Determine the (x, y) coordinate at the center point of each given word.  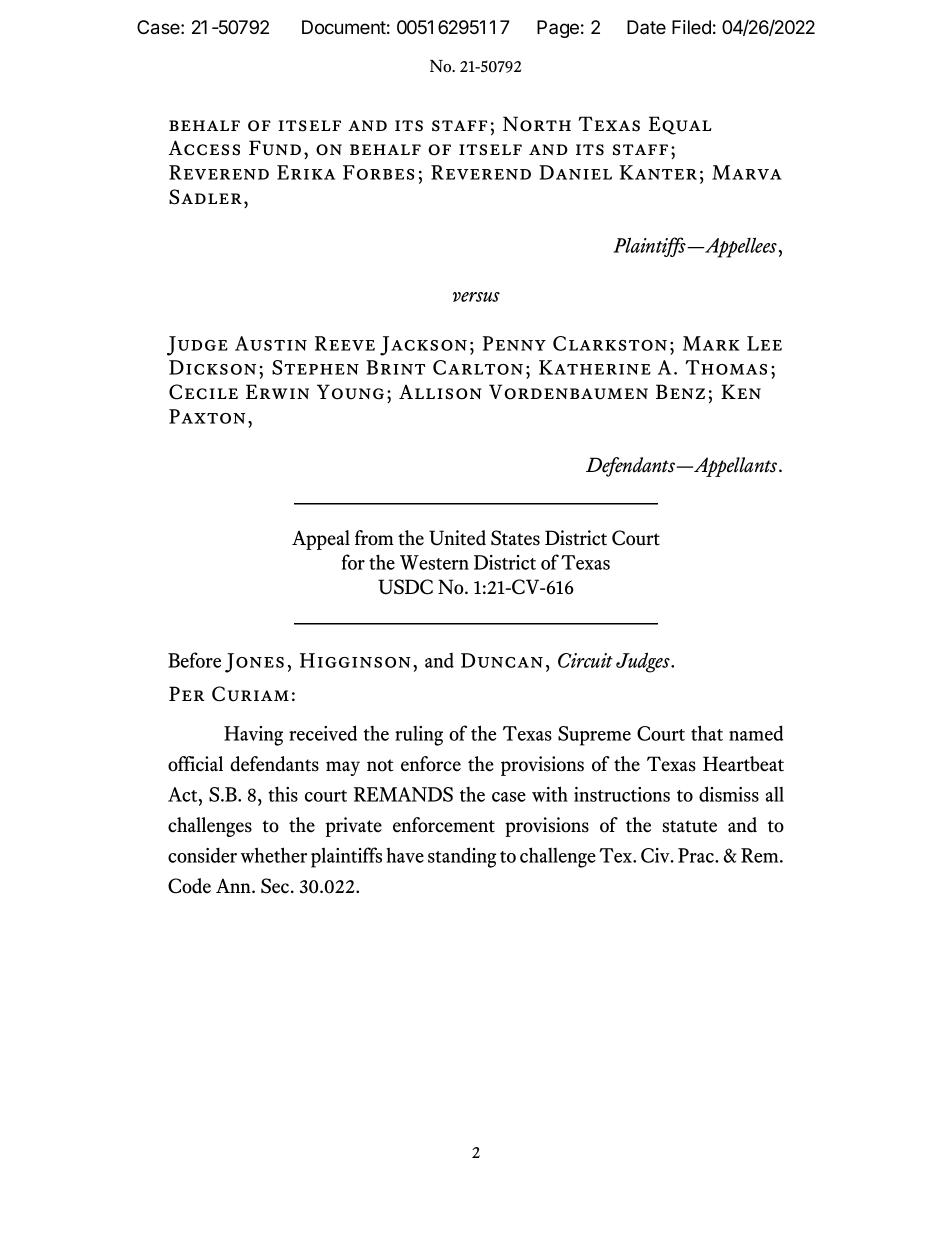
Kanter (658, 172)
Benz (680, 391)
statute (690, 826)
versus (476, 297)
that (707, 733)
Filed (691, 27)
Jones (254, 663)
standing (462, 857)
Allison (440, 392)
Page (558, 29)
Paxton (207, 416)
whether (274, 855)
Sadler (205, 197)
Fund (275, 148)
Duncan (502, 660)
